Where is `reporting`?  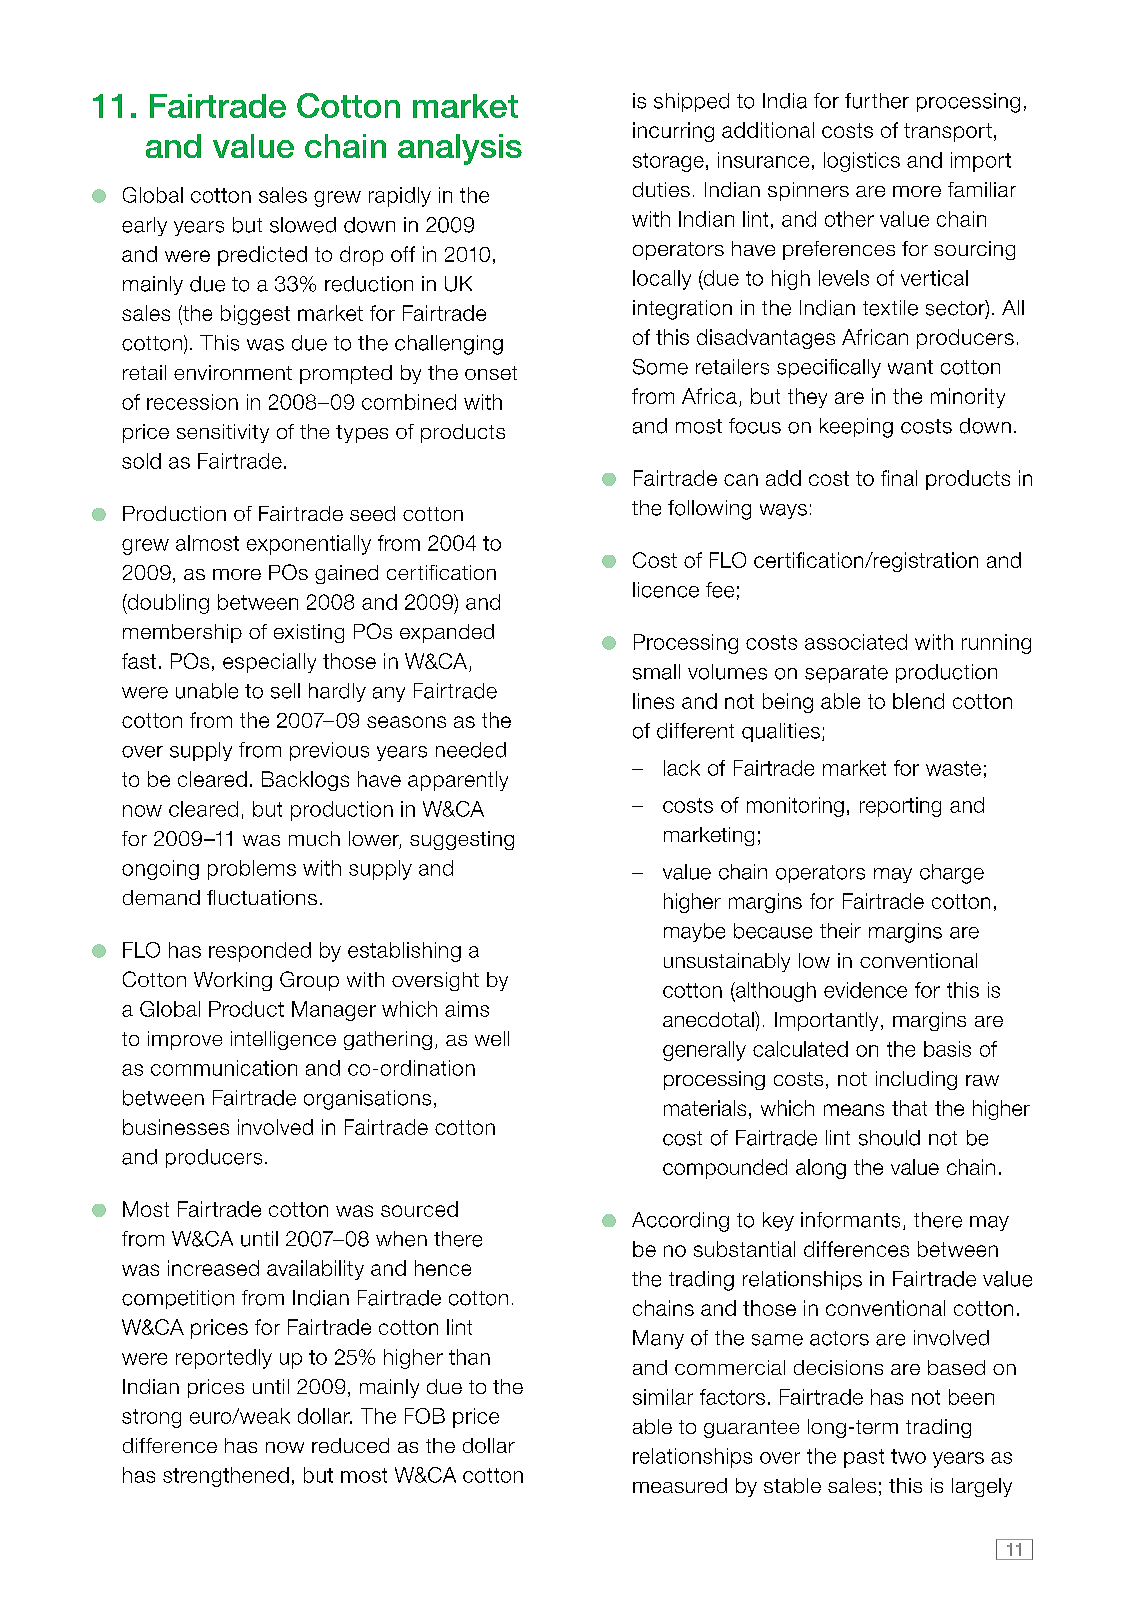 reporting is located at coordinates (900, 807).
